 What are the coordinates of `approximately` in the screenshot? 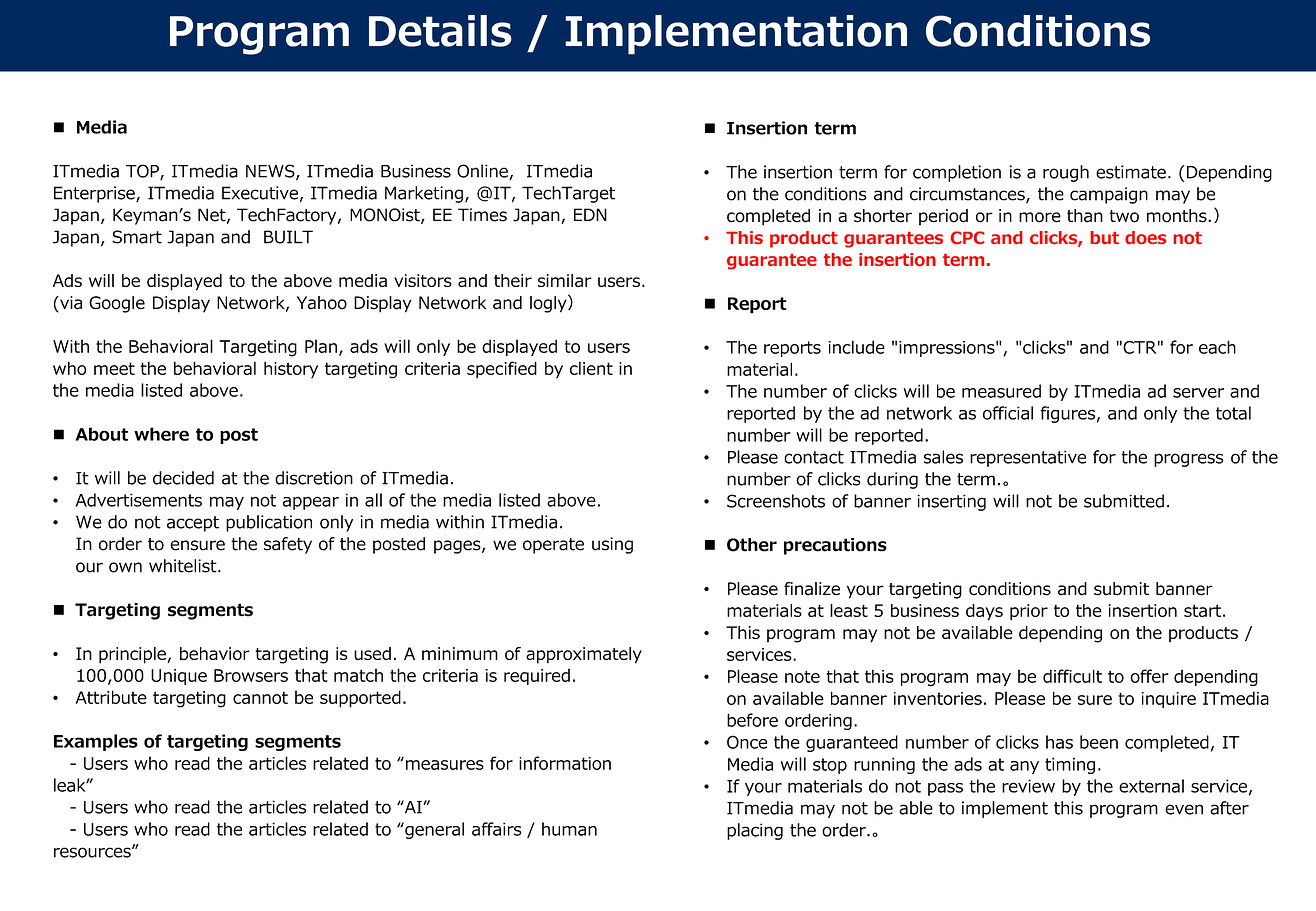 It's located at (584, 655).
